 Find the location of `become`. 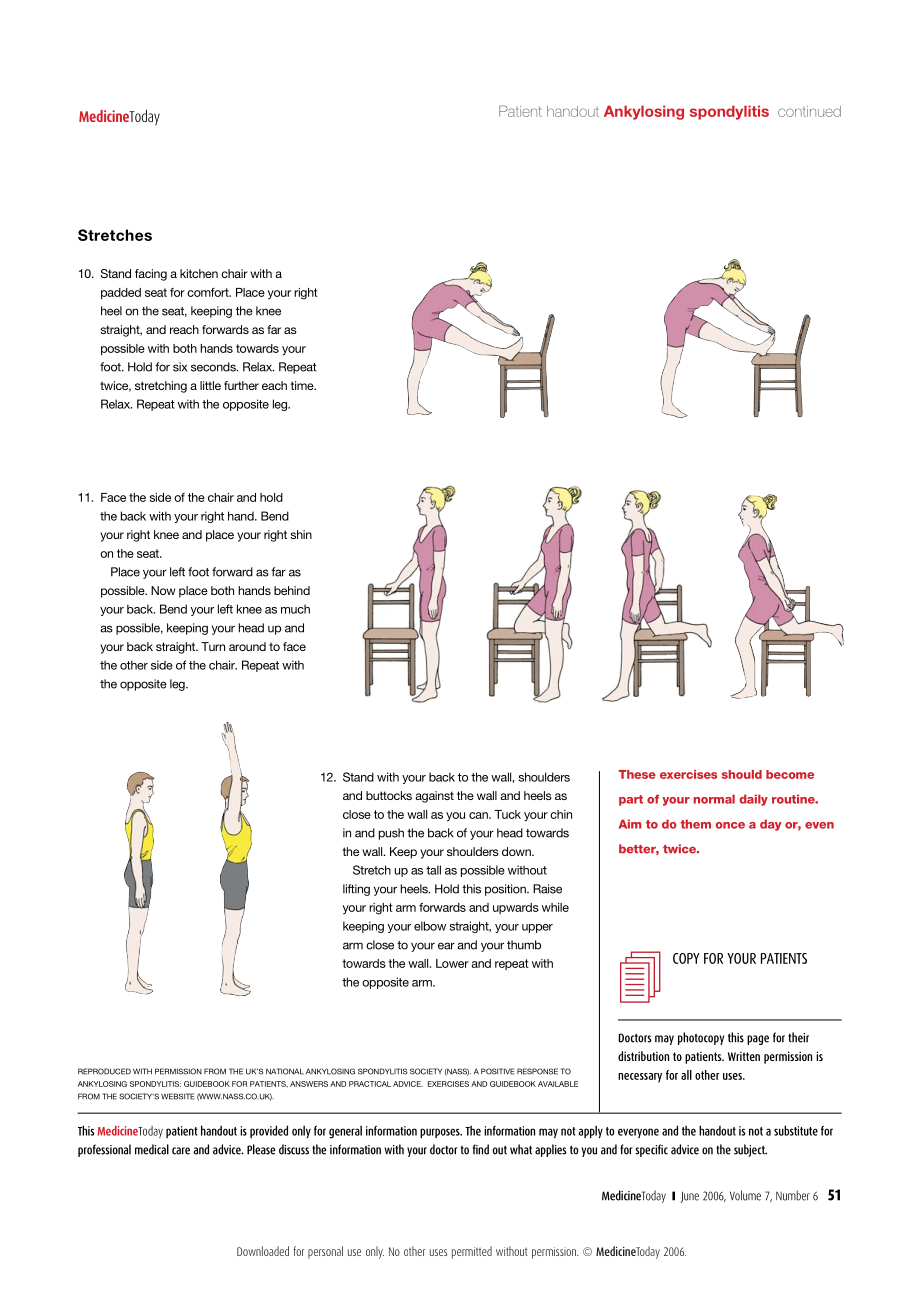

become is located at coordinates (790, 774).
